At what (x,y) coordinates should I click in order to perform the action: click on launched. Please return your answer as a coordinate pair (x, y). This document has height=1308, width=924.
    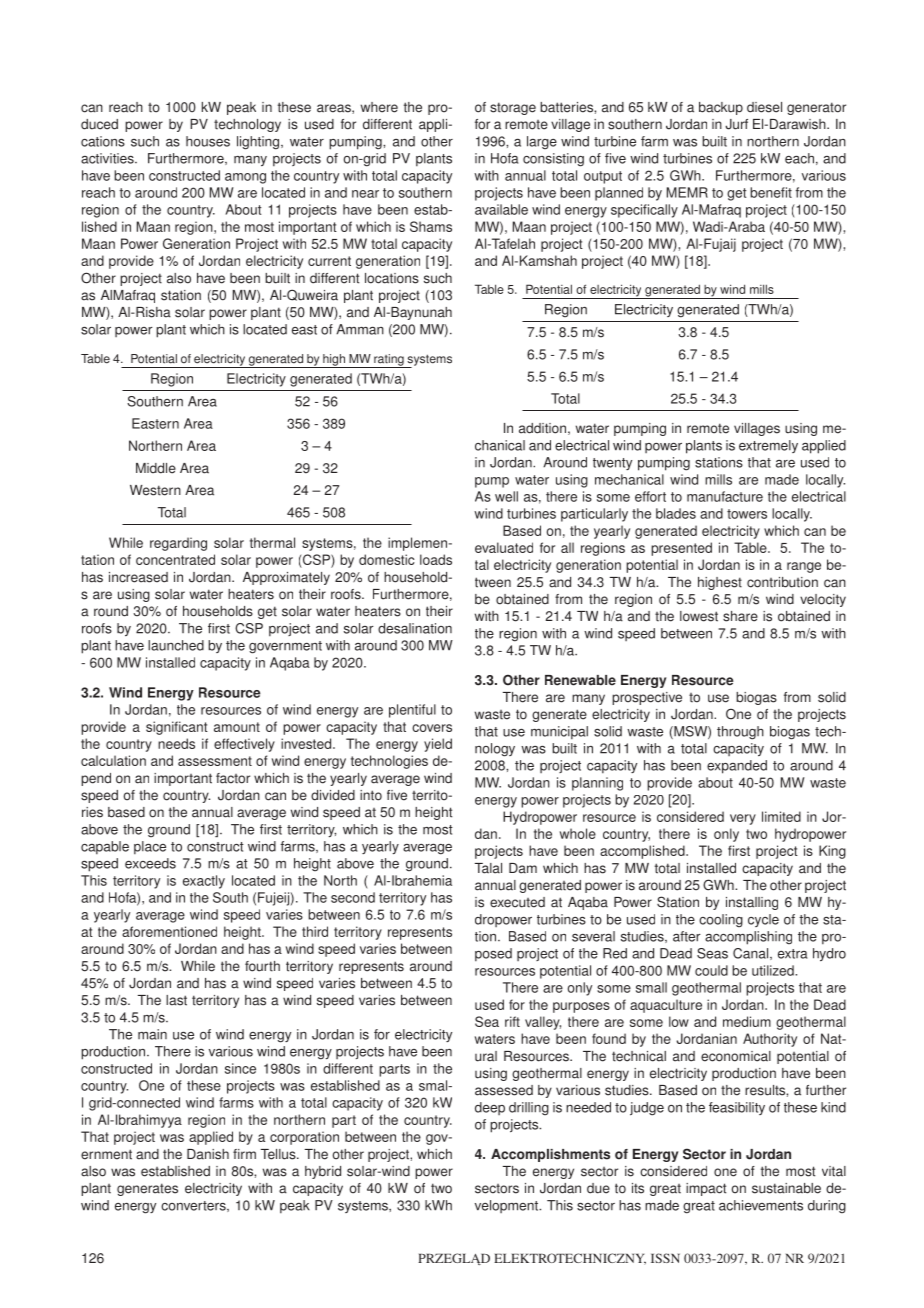
    Looking at the image, I should click on (176, 645).
